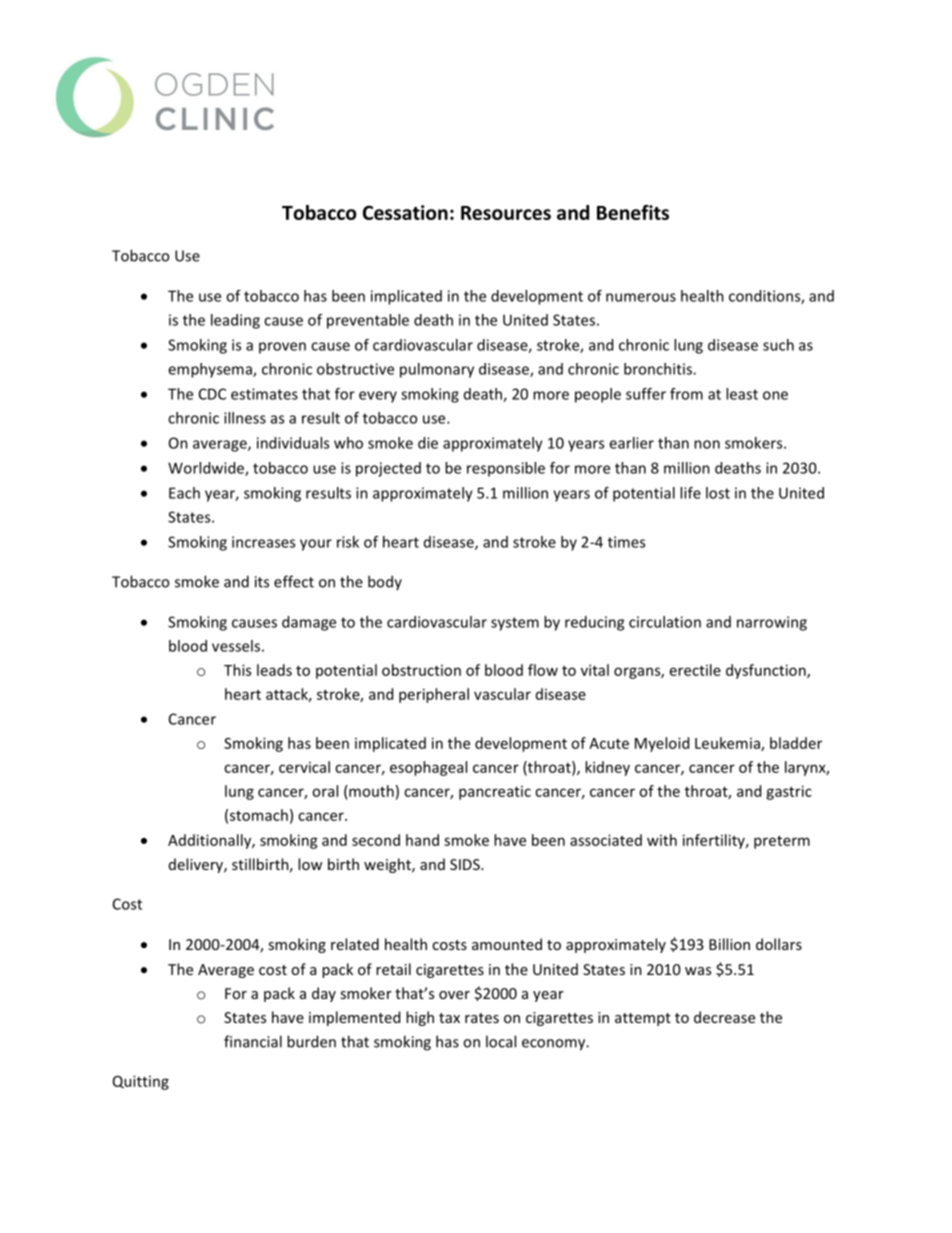 This screenshot has height=1233, width=952. What do you see at coordinates (707, 444) in the screenshot?
I see `non` at bounding box center [707, 444].
